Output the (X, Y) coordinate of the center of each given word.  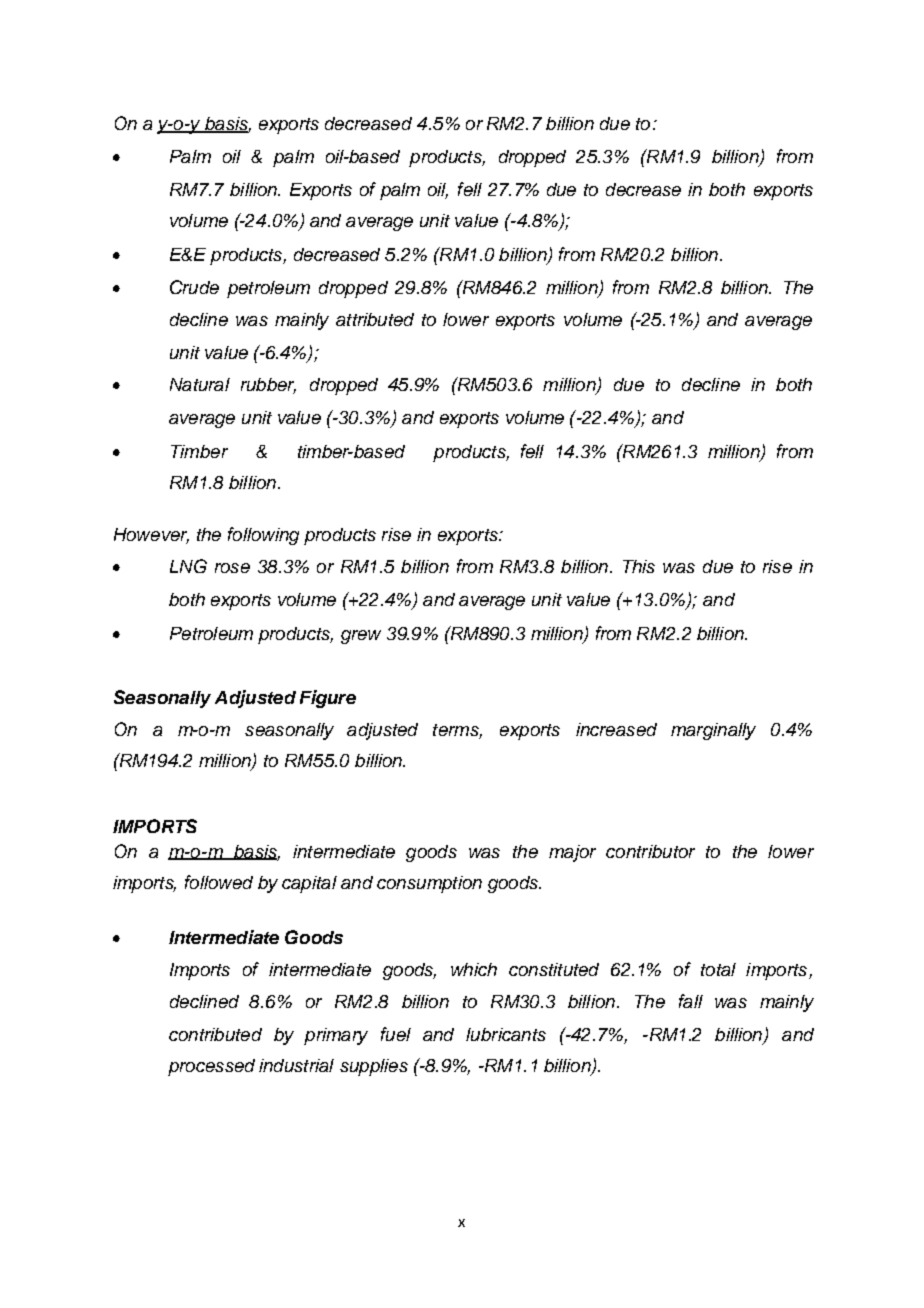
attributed (375, 319)
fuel (396, 1034)
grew (361, 637)
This (639, 566)
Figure (328, 699)
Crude (194, 287)
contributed (215, 1034)
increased (616, 729)
